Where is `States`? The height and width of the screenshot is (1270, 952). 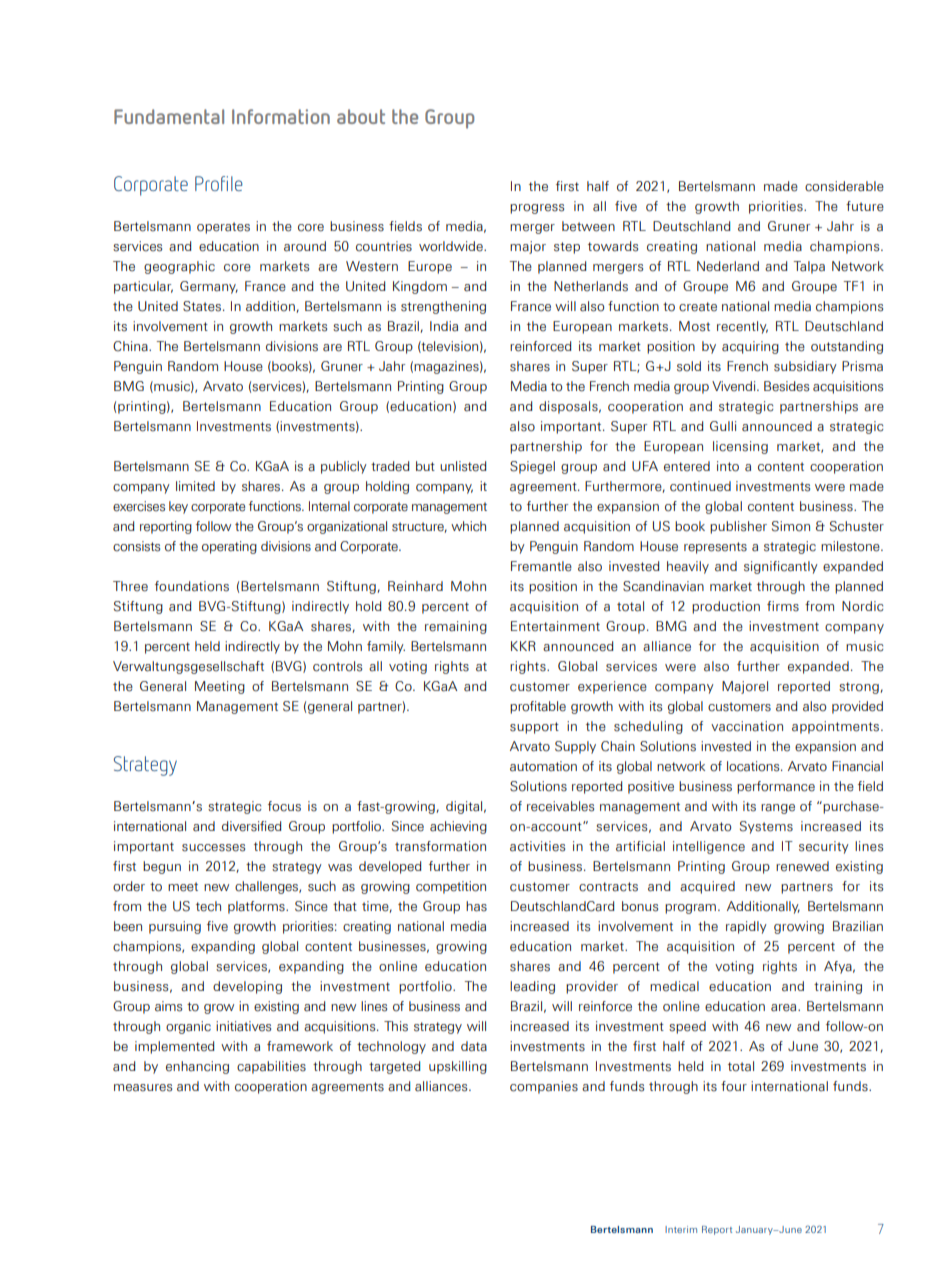
States is located at coordinates (202, 306).
